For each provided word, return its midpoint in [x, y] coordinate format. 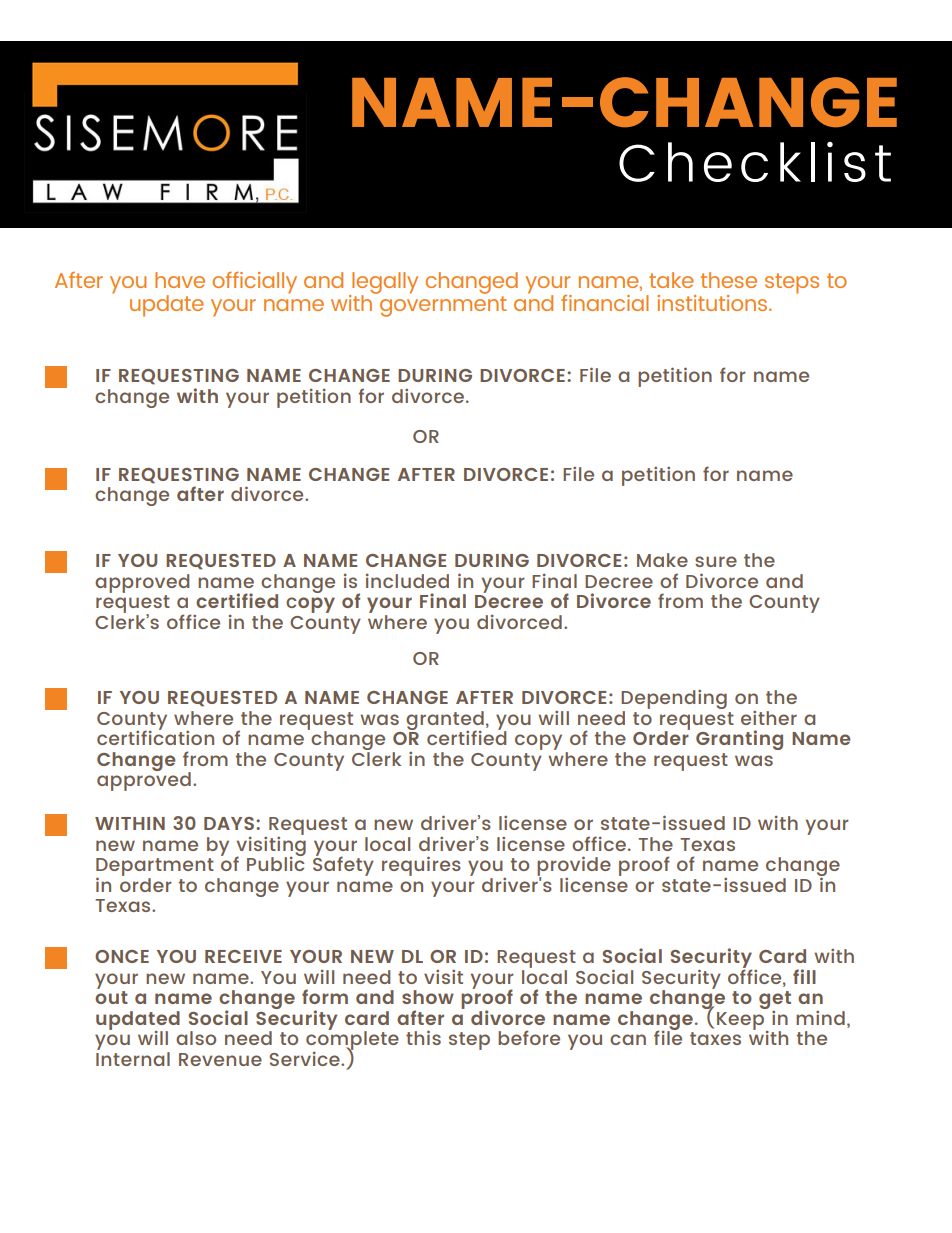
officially [255, 283]
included [407, 581]
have [180, 280]
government [443, 306]
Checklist [755, 162]
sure [716, 561]
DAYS [229, 823]
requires [421, 866]
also [196, 1038]
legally [384, 284]
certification [155, 736]
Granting [739, 740]
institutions [713, 303]
